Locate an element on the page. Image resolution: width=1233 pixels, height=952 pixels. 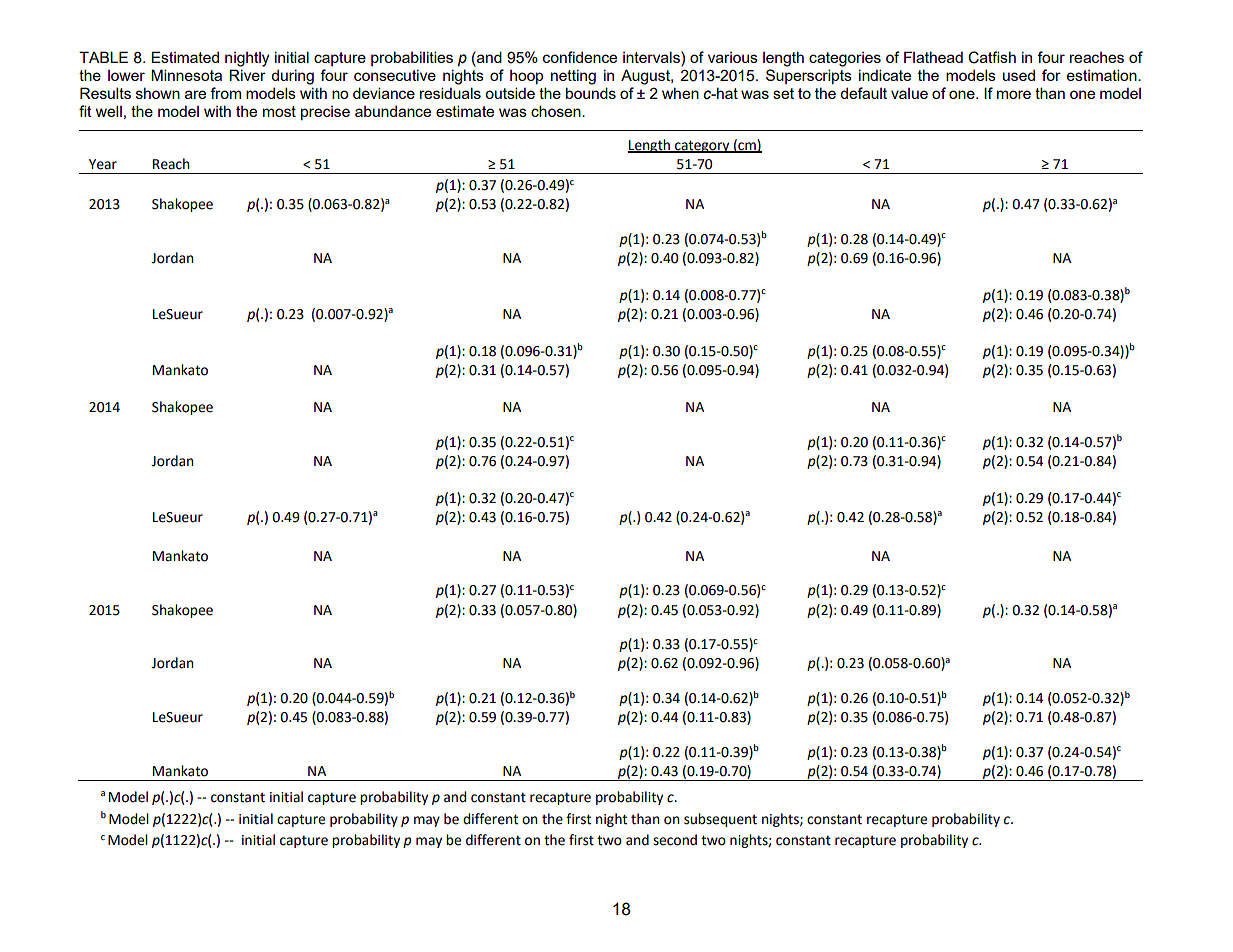
abundance is located at coordinates (393, 111).
